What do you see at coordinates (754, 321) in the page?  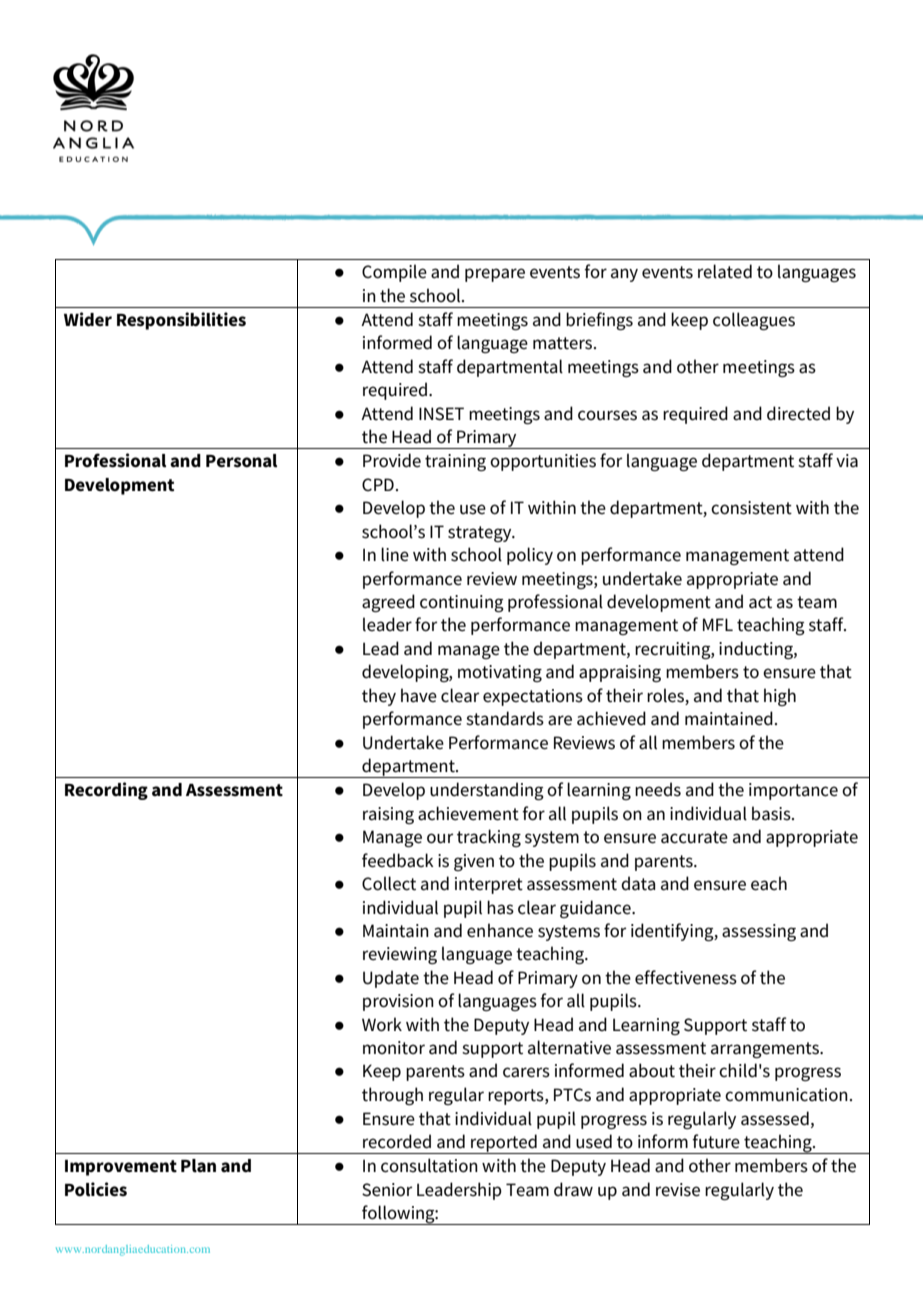 I see `colleagues` at bounding box center [754, 321].
